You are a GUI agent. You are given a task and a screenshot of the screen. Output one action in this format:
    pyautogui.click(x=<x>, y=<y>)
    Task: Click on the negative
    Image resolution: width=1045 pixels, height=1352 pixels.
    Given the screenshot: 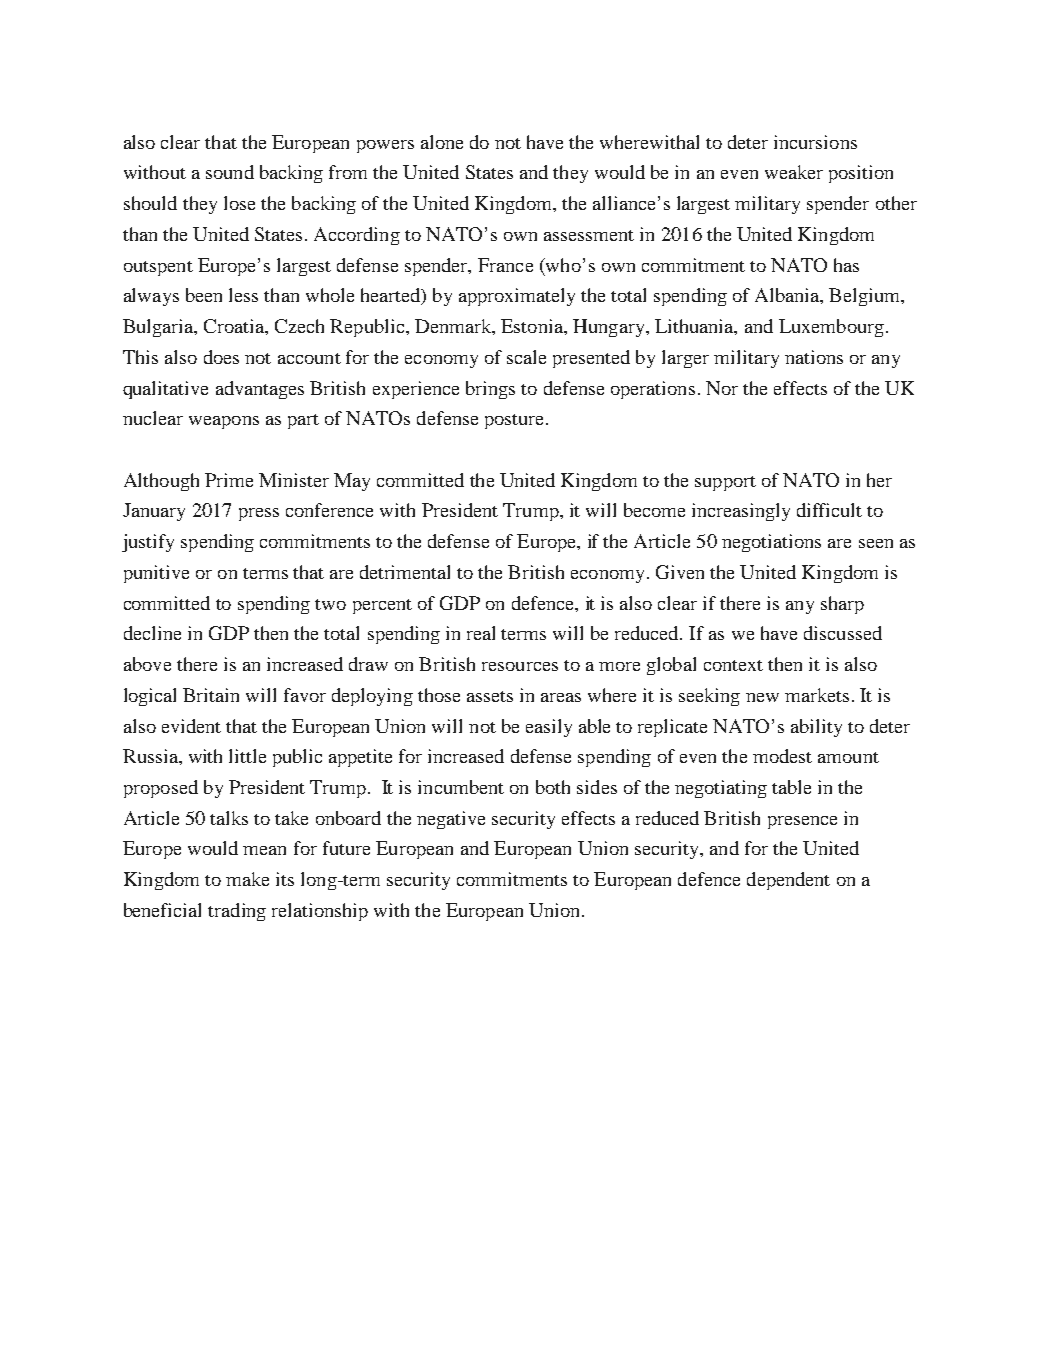 What is the action you would take?
    pyautogui.click(x=451, y=820)
